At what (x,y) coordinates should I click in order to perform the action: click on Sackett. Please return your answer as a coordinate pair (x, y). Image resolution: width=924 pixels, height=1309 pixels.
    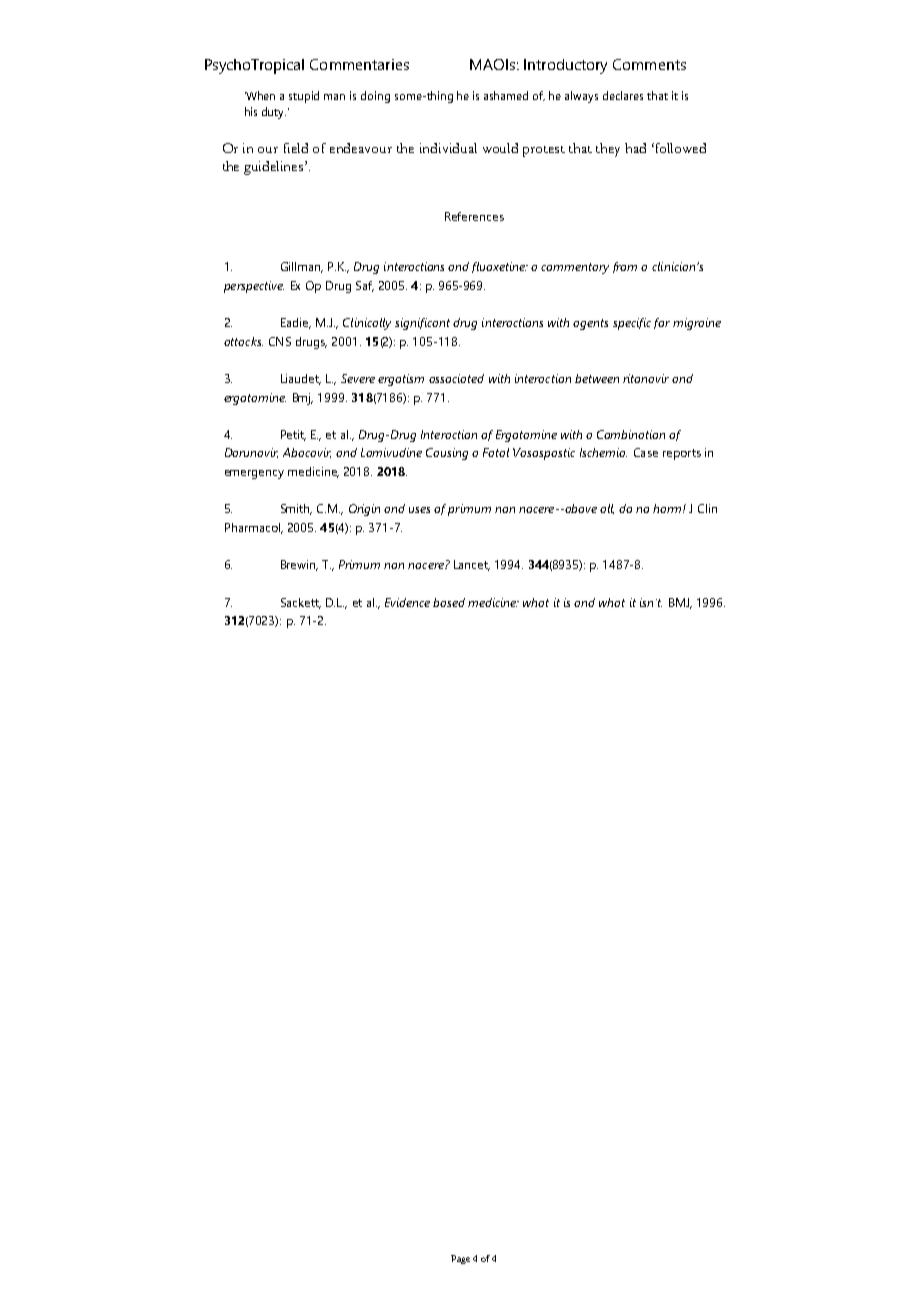
    Looking at the image, I should click on (301, 603).
